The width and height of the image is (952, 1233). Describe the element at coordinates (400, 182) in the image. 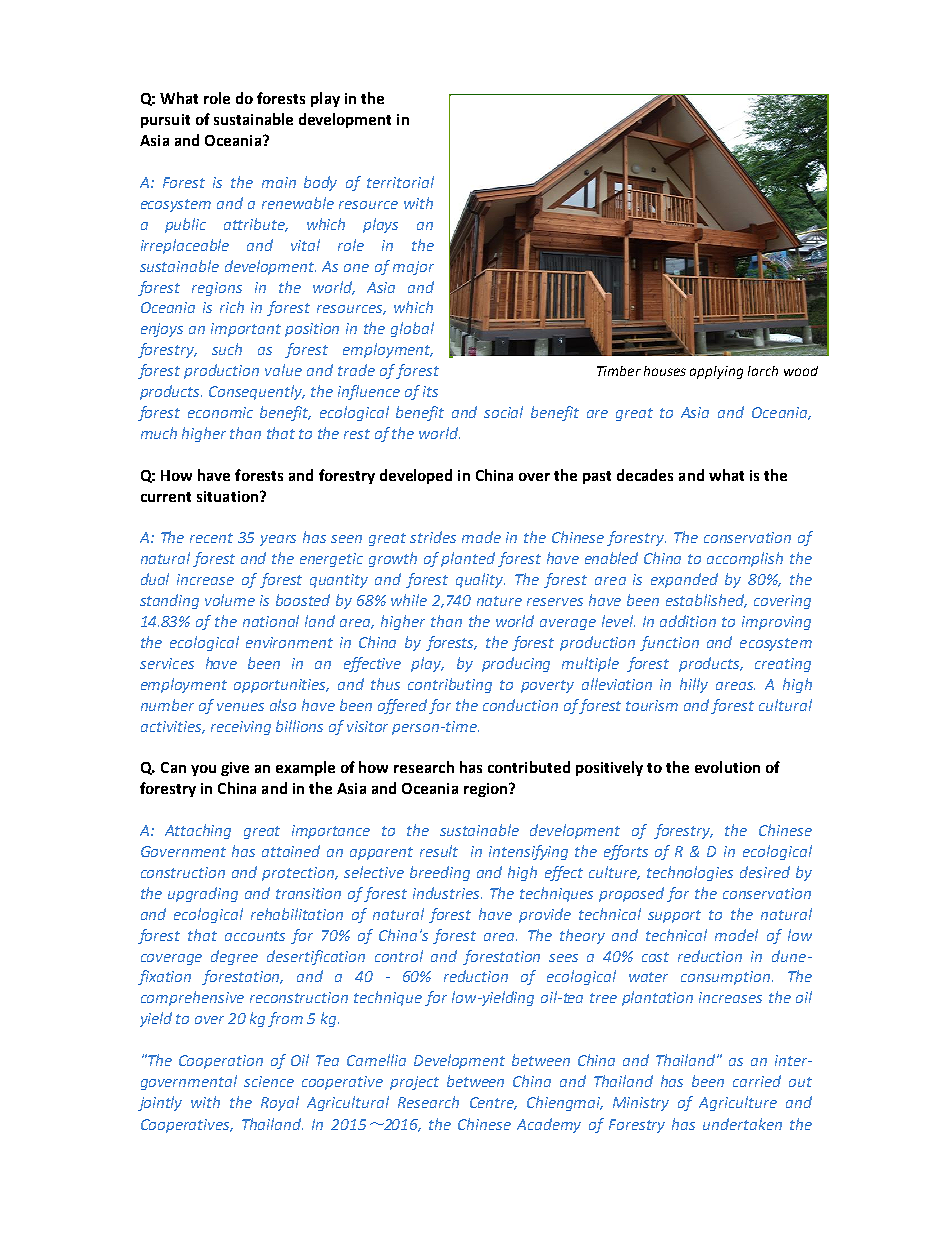

I see `territorial` at that location.
